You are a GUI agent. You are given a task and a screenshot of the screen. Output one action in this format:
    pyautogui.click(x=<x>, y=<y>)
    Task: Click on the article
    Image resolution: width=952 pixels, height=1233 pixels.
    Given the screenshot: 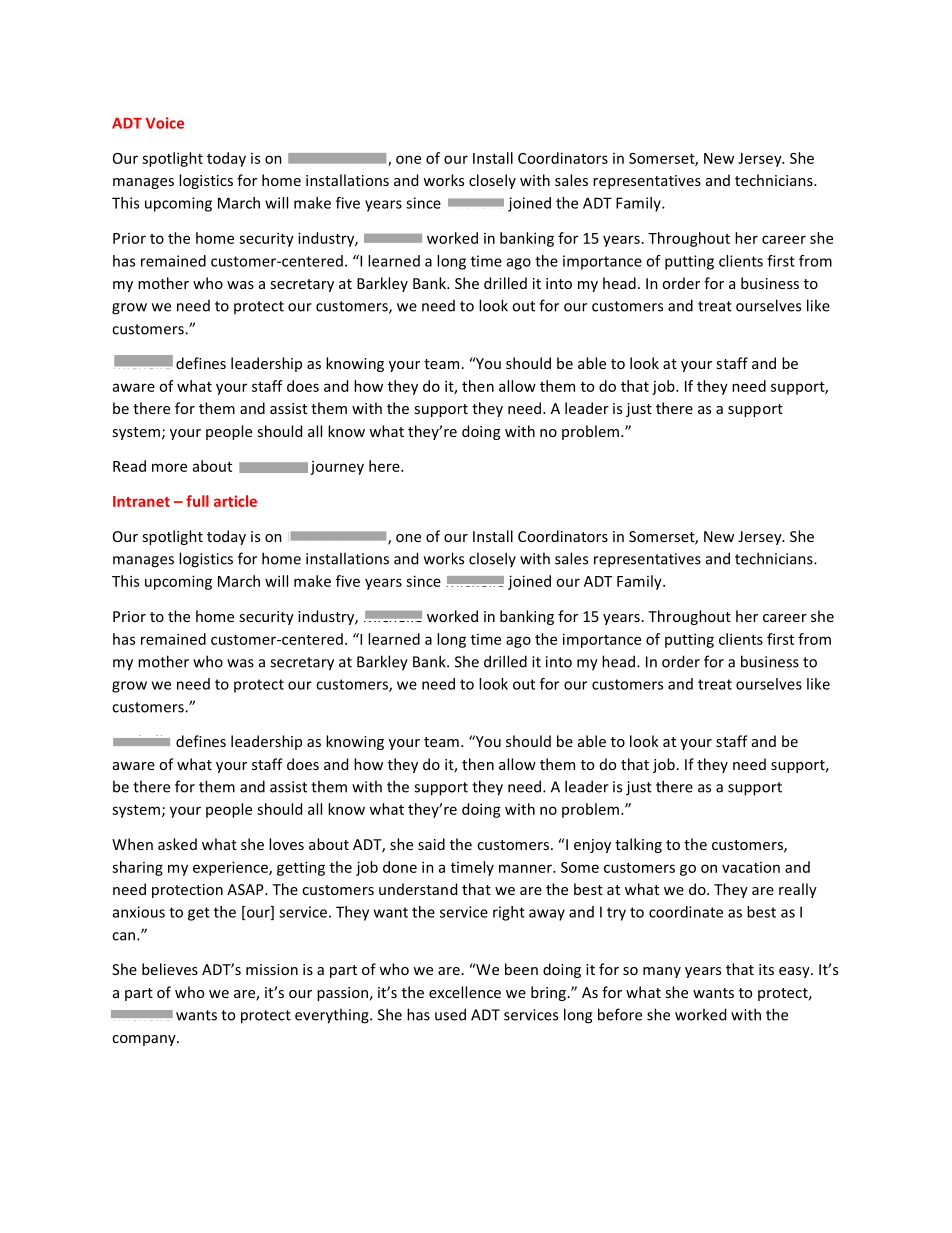 What is the action you would take?
    pyautogui.click(x=235, y=501)
